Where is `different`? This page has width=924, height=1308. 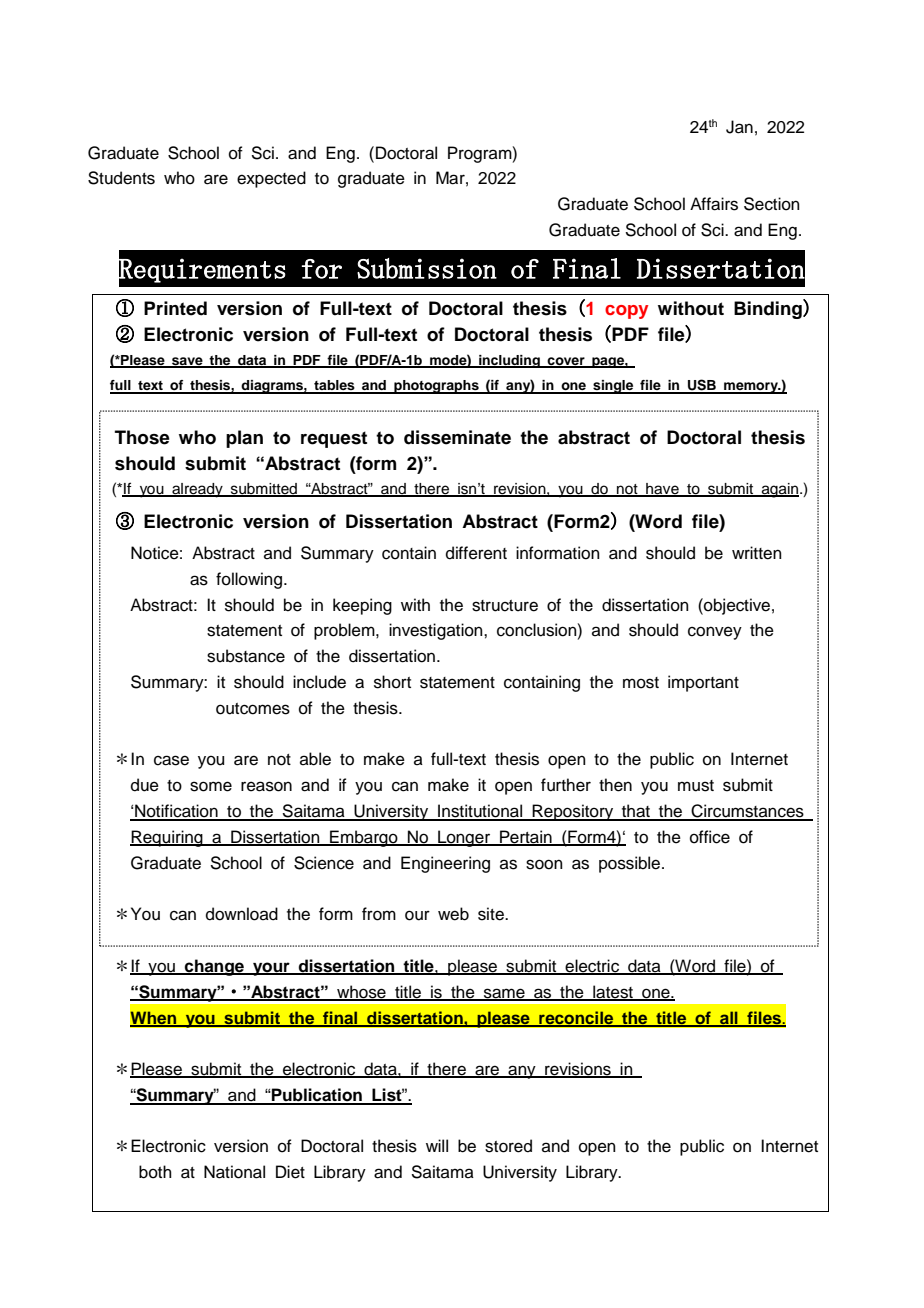
different is located at coordinates (476, 553).
